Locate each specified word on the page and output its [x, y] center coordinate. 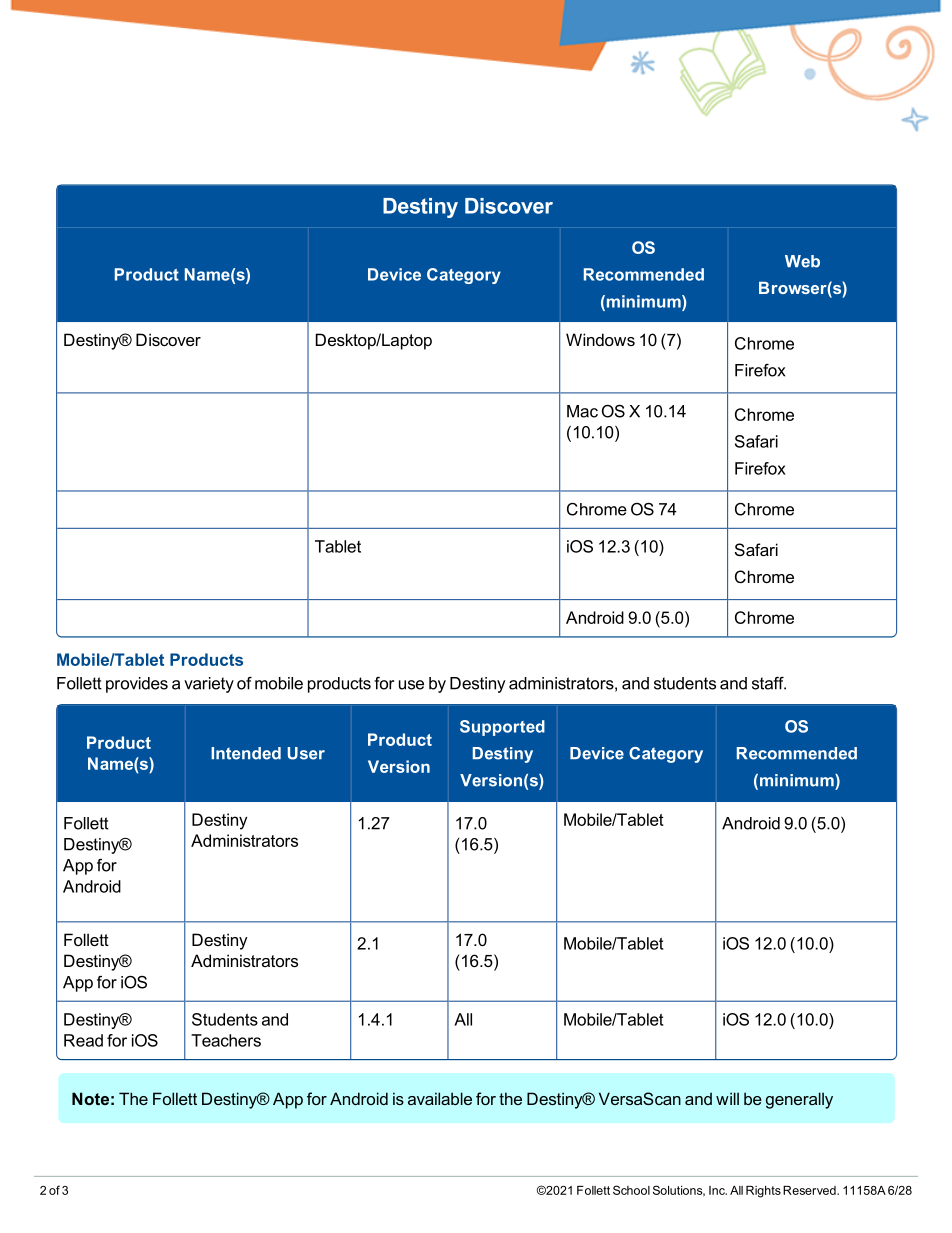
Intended [246, 753]
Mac [582, 411]
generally [799, 1100]
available [440, 1098]
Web [802, 261]
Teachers [226, 1040]
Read [83, 1040]
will [727, 1098]
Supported [502, 728]
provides [137, 685]
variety [209, 685]
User [306, 753]
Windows [600, 339]
